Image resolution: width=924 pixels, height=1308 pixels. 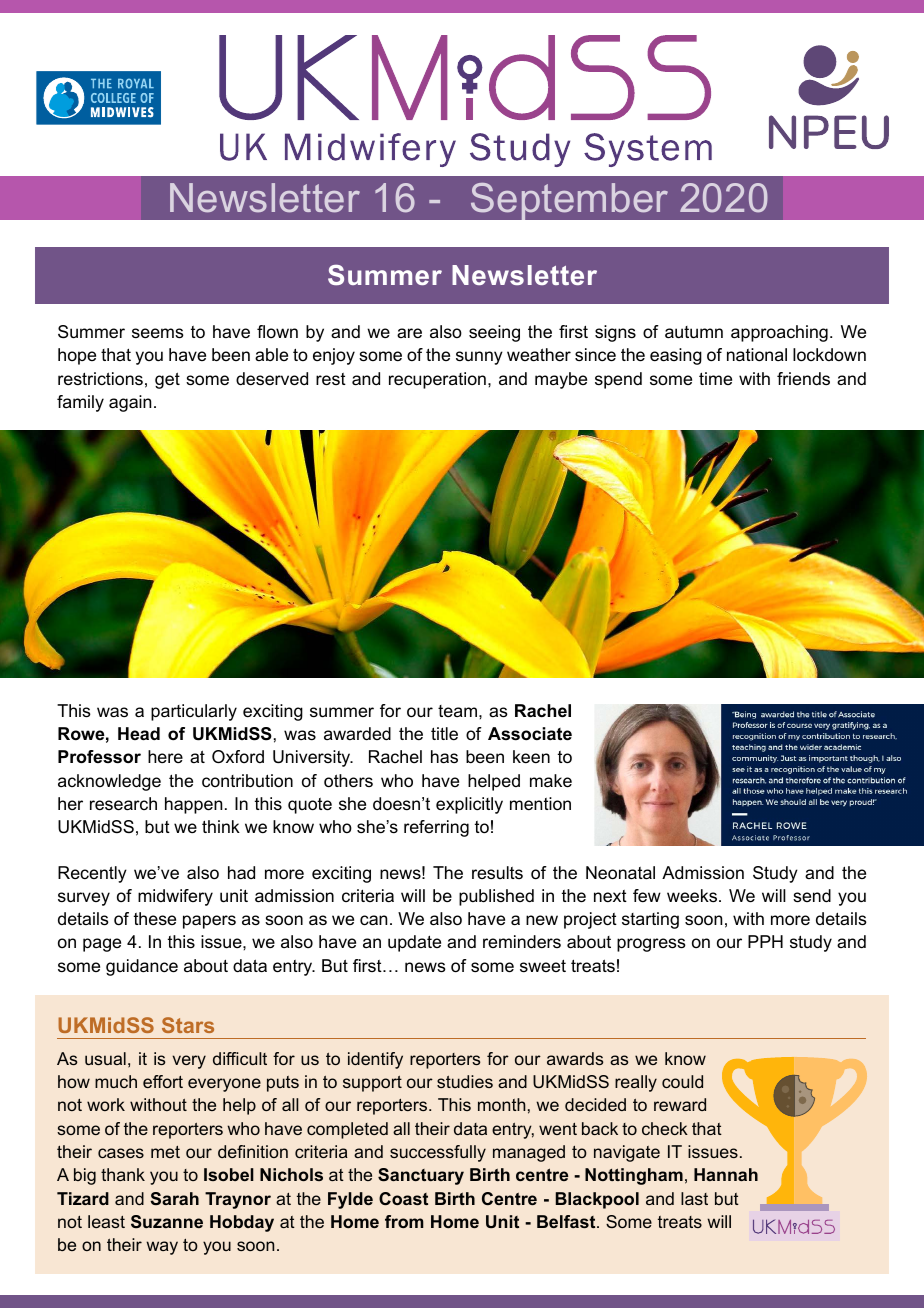 I want to click on PPH, so click(x=765, y=941).
